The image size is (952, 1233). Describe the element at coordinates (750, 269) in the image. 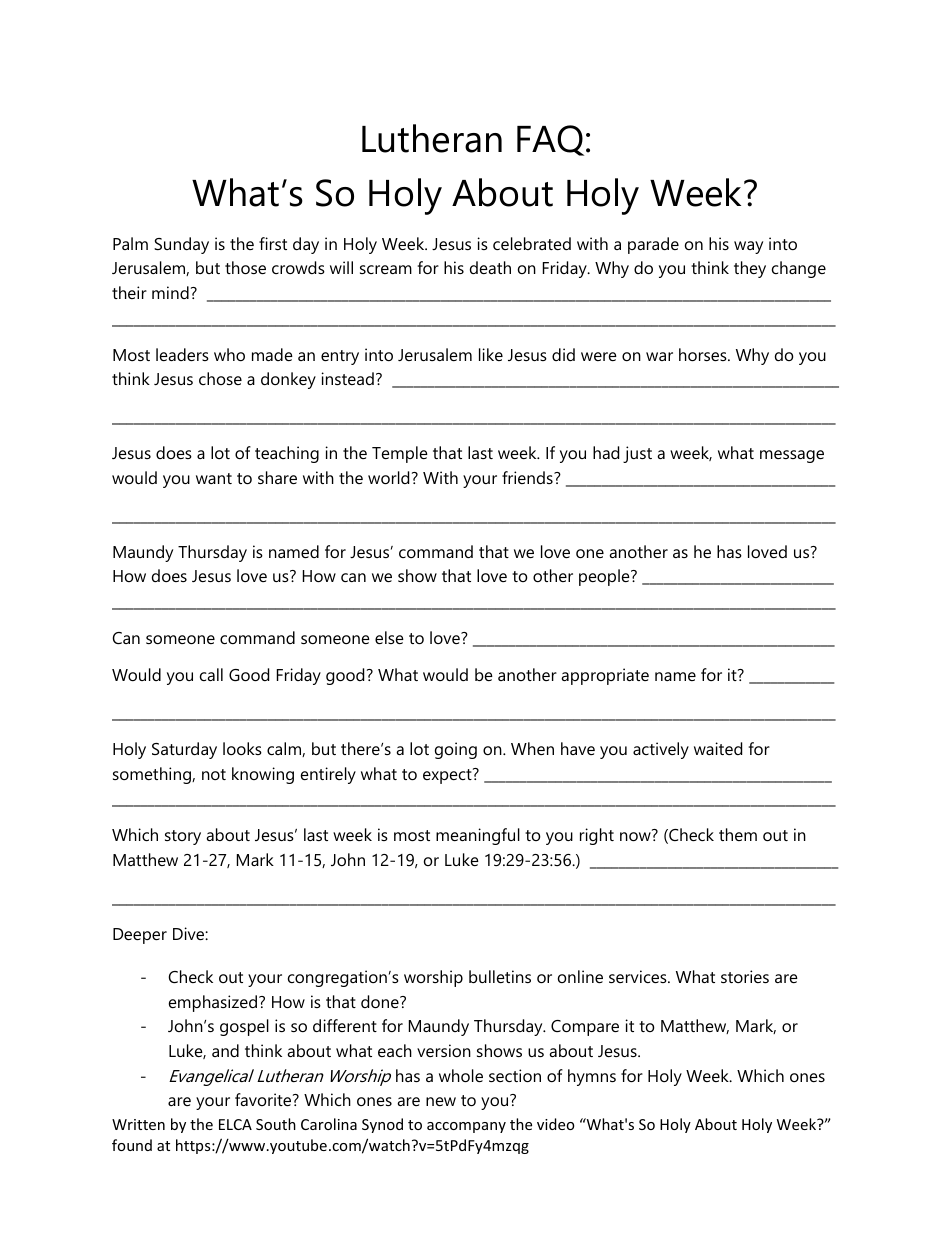

I see `they` at that location.
